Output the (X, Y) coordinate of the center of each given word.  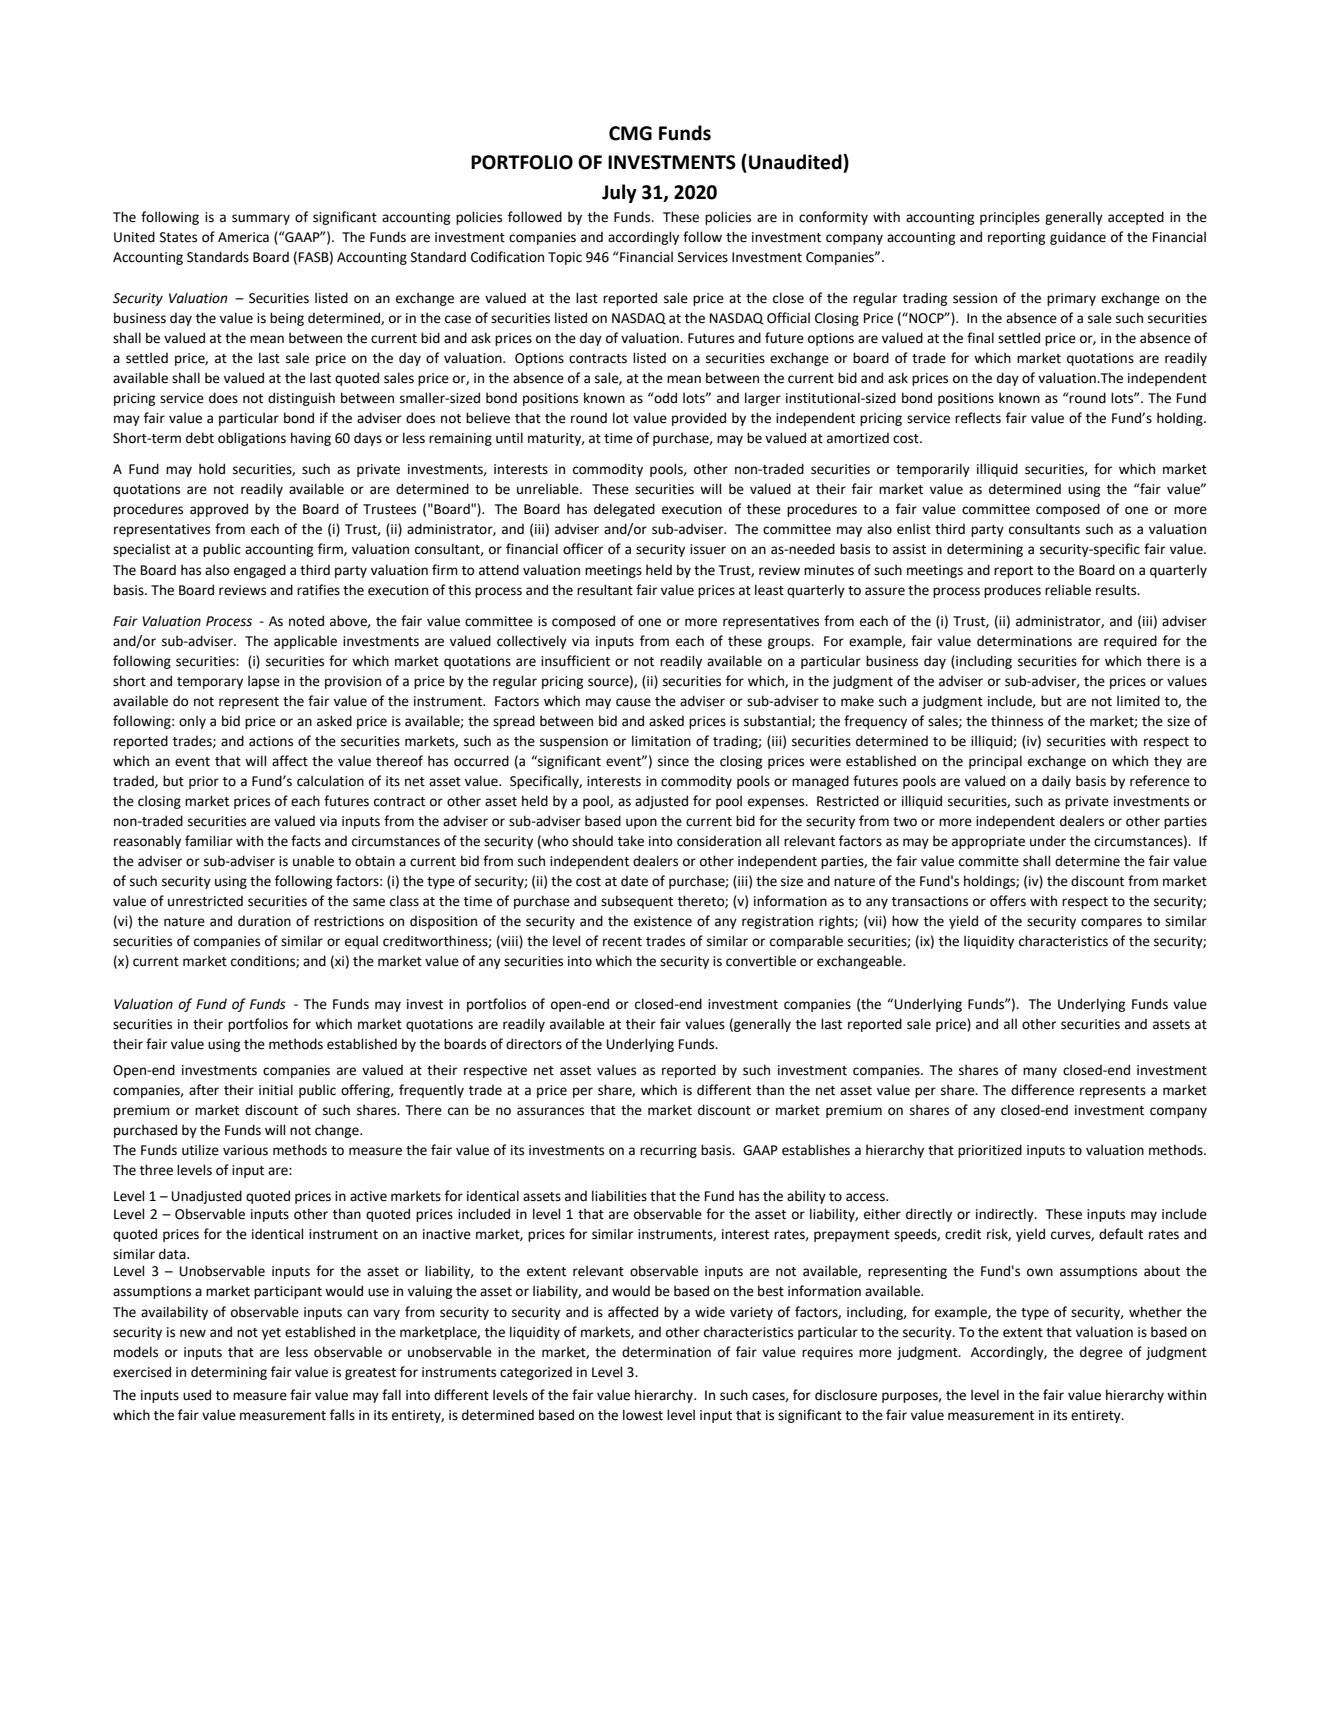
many (1040, 1072)
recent (622, 942)
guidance (1078, 238)
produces (1012, 591)
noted (306, 621)
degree (1101, 1353)
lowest (643, 1415)
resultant (605, 590)
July (619, 193)
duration (264, 921)
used (197, 1395)
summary (261, 219)
